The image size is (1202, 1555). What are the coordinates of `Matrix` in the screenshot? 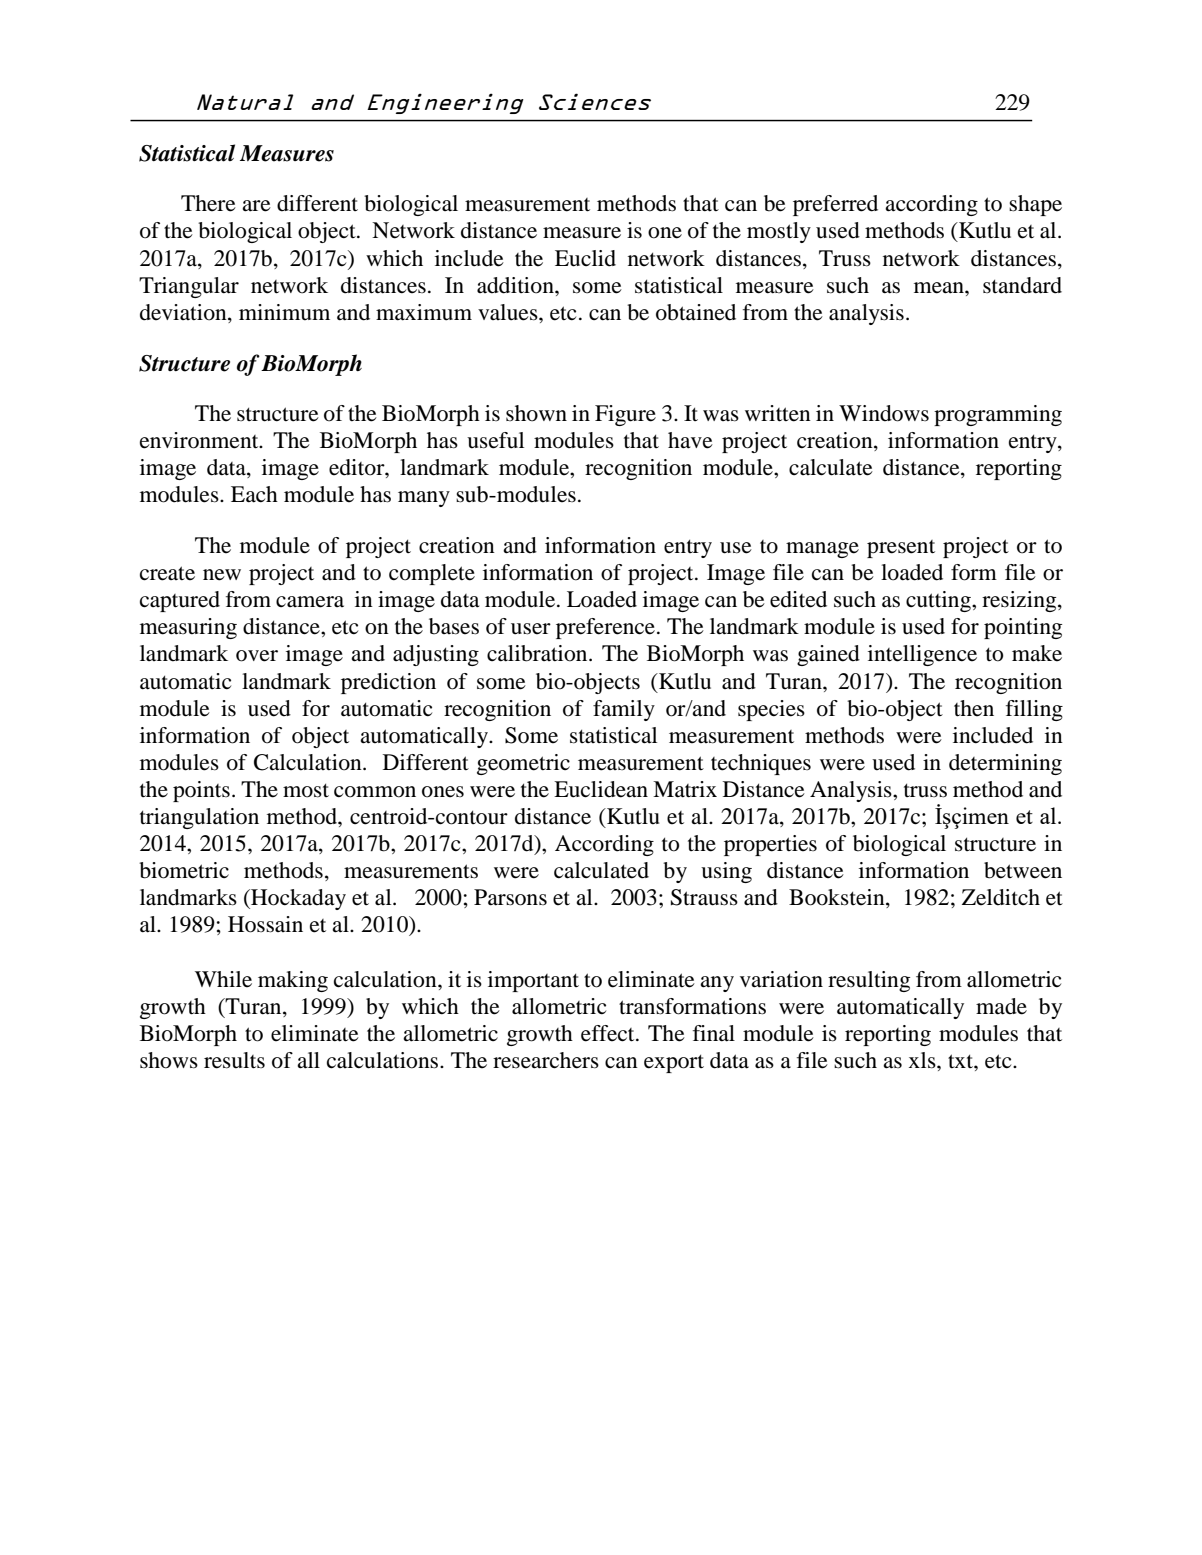 It's located at (685, 789).
